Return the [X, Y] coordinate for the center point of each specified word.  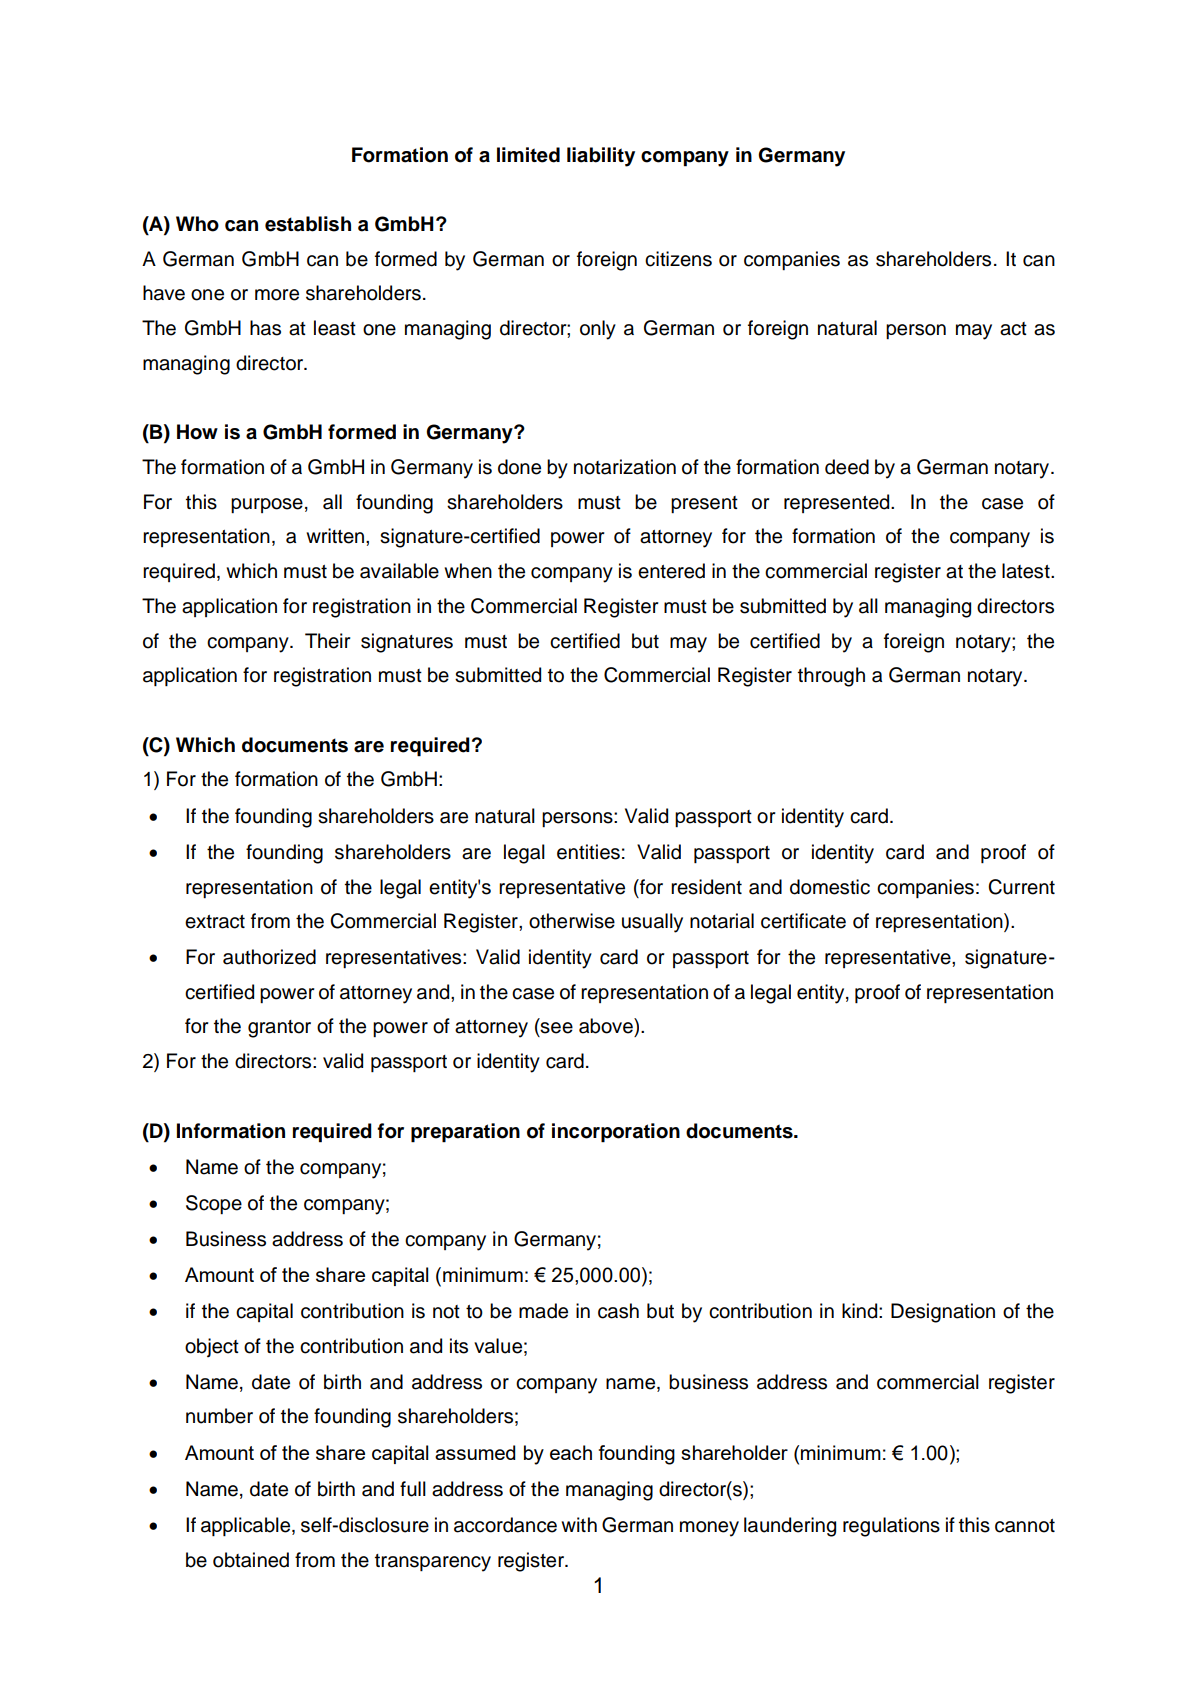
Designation [943, 1313]
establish [308, 224]
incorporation [616, 1133]
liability [601, 157]
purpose [267, 505]
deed [847, 467]
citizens [678, 259]
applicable [247, 1526]
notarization [625, 467]
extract [215, 922]
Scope [214, 1204]
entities [588, 852]
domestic [830, 887]
